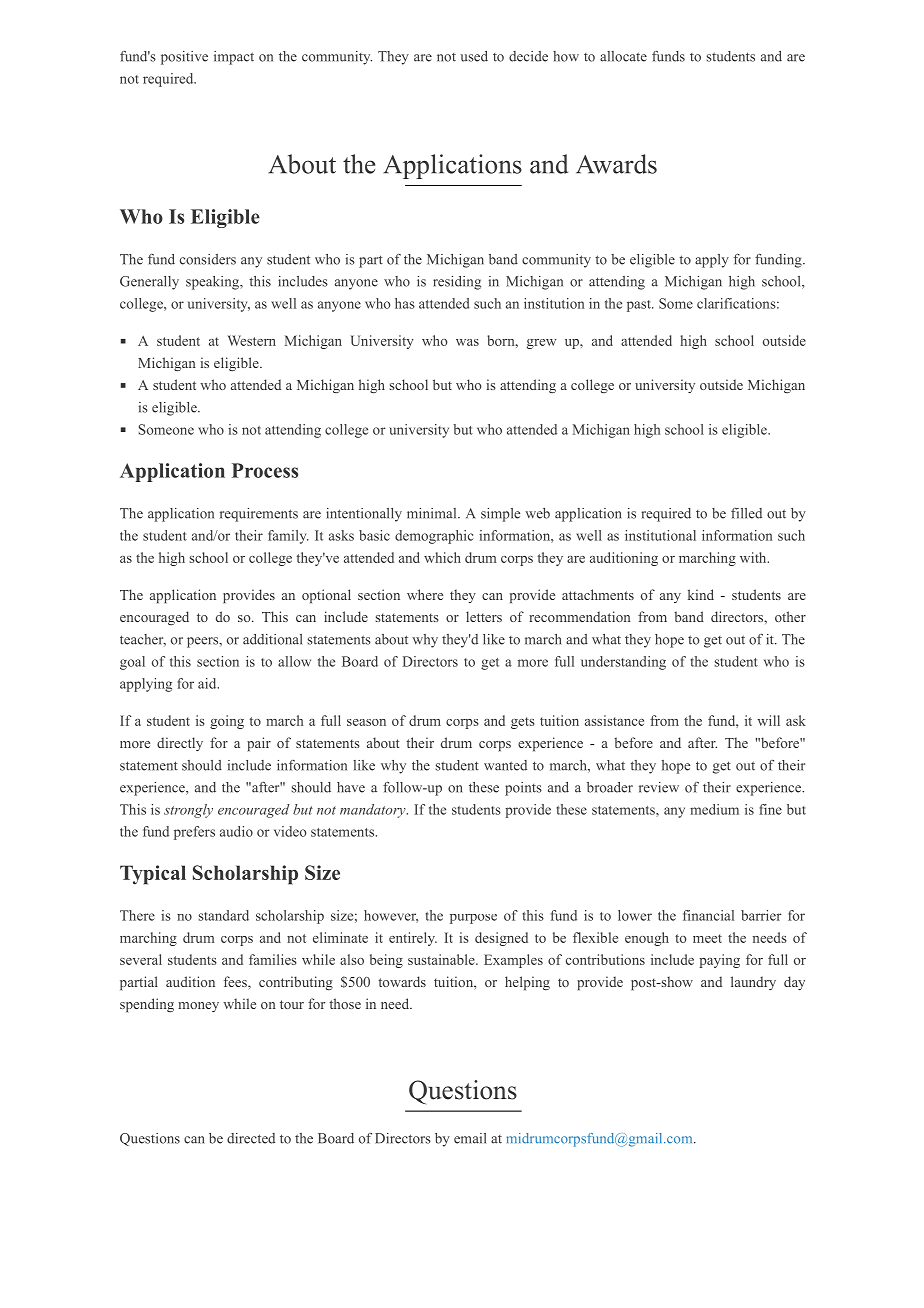  Describe the element at coordinates (234, 58) in the screenshot. I see `impact` at that location.
